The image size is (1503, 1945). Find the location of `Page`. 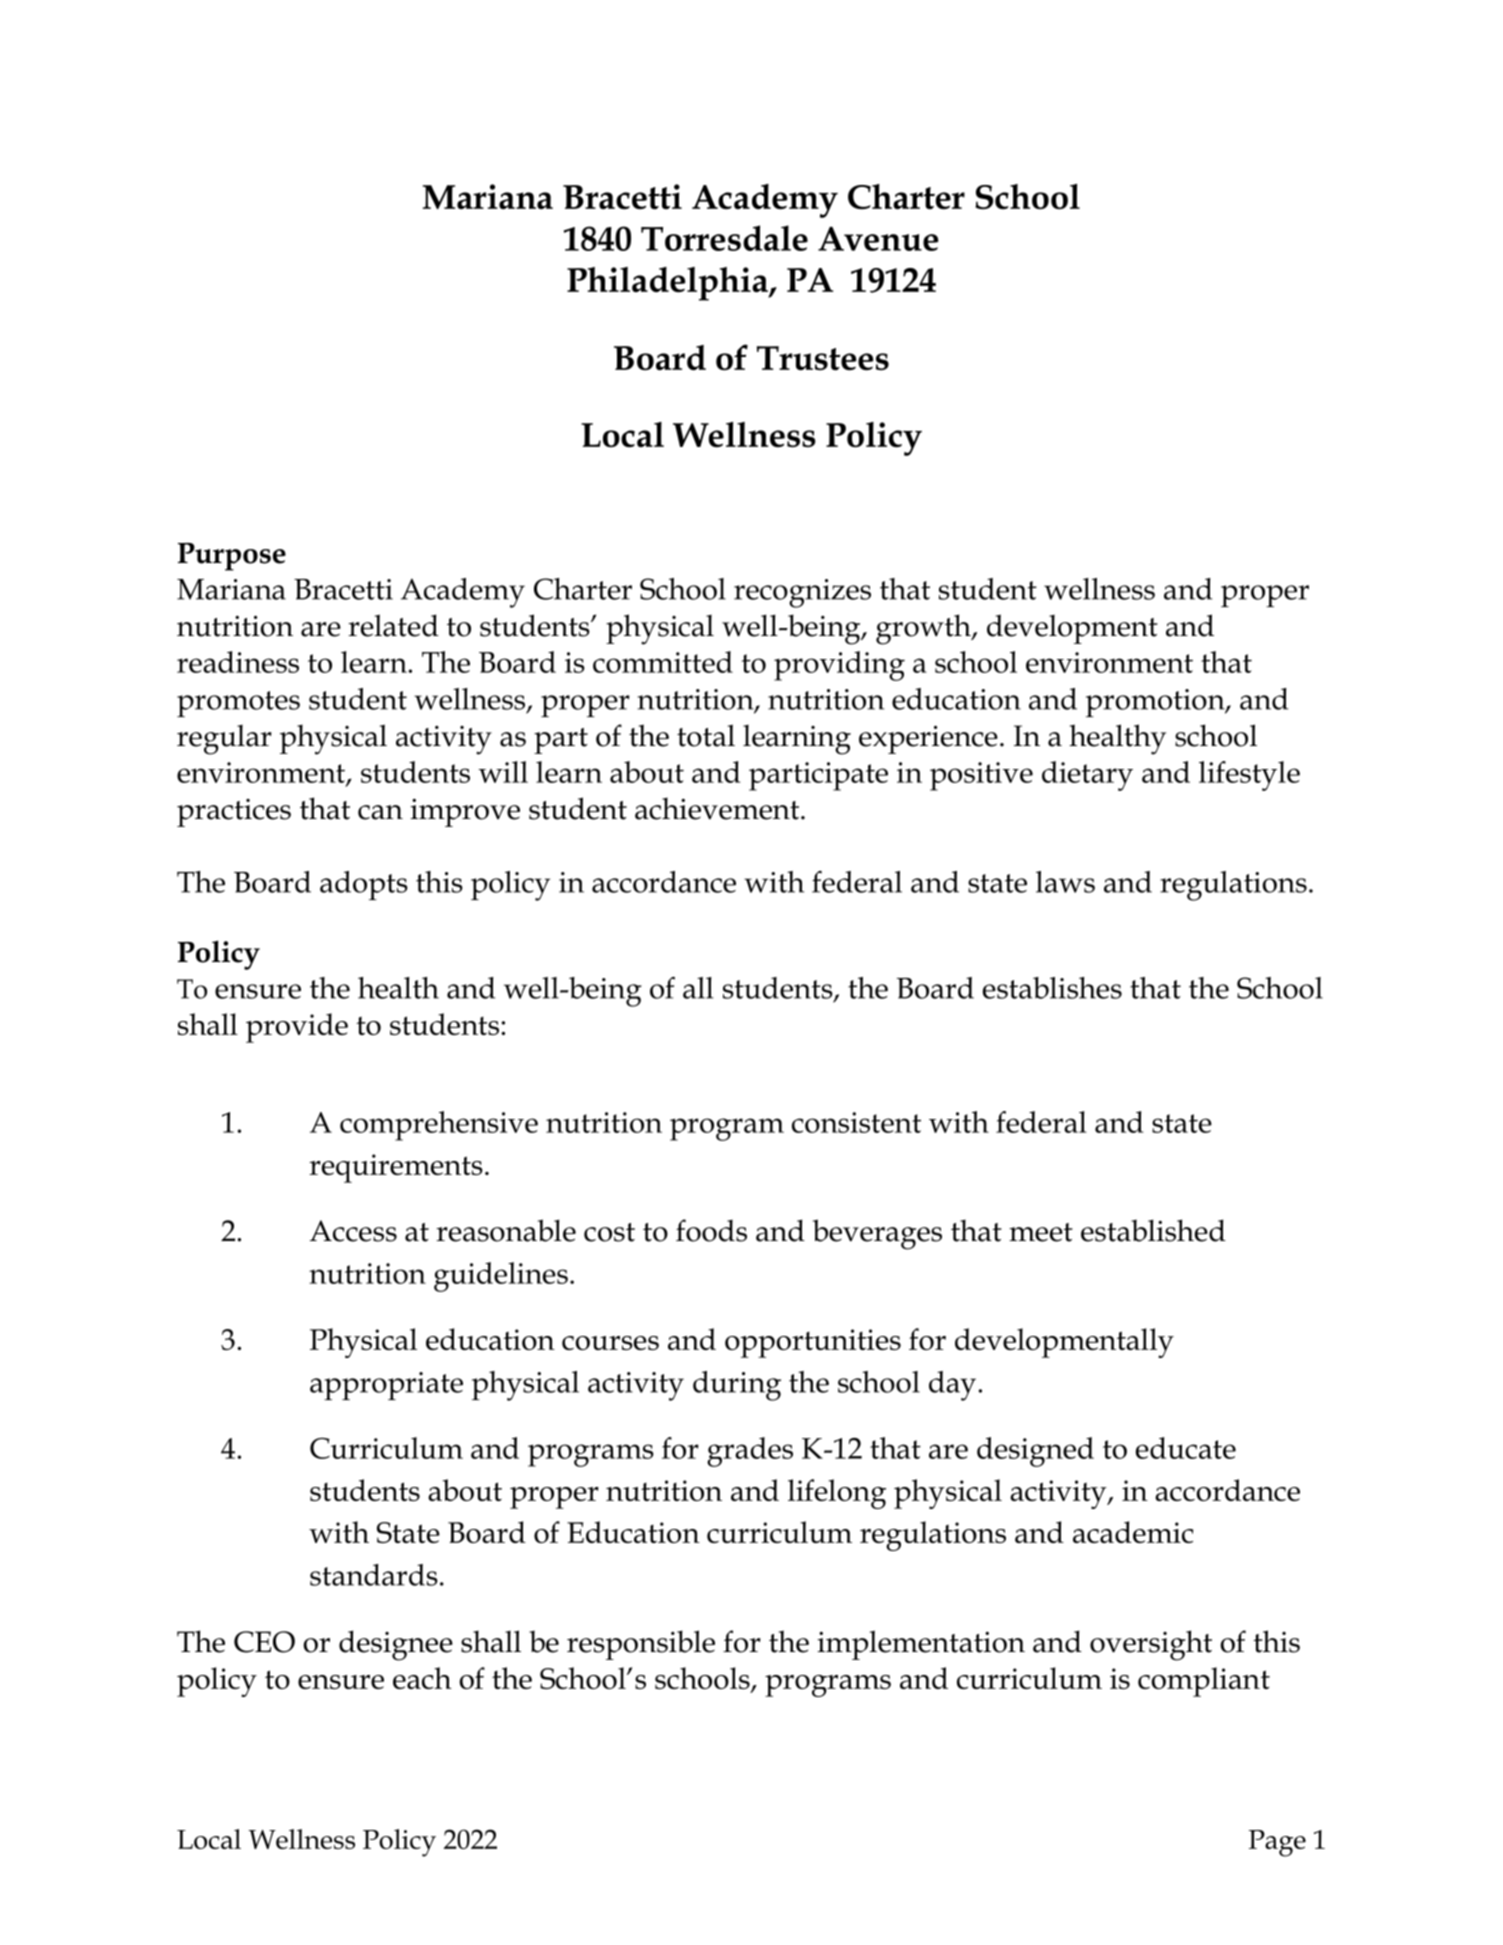

Page is located at coordinates (1277, 1843).
